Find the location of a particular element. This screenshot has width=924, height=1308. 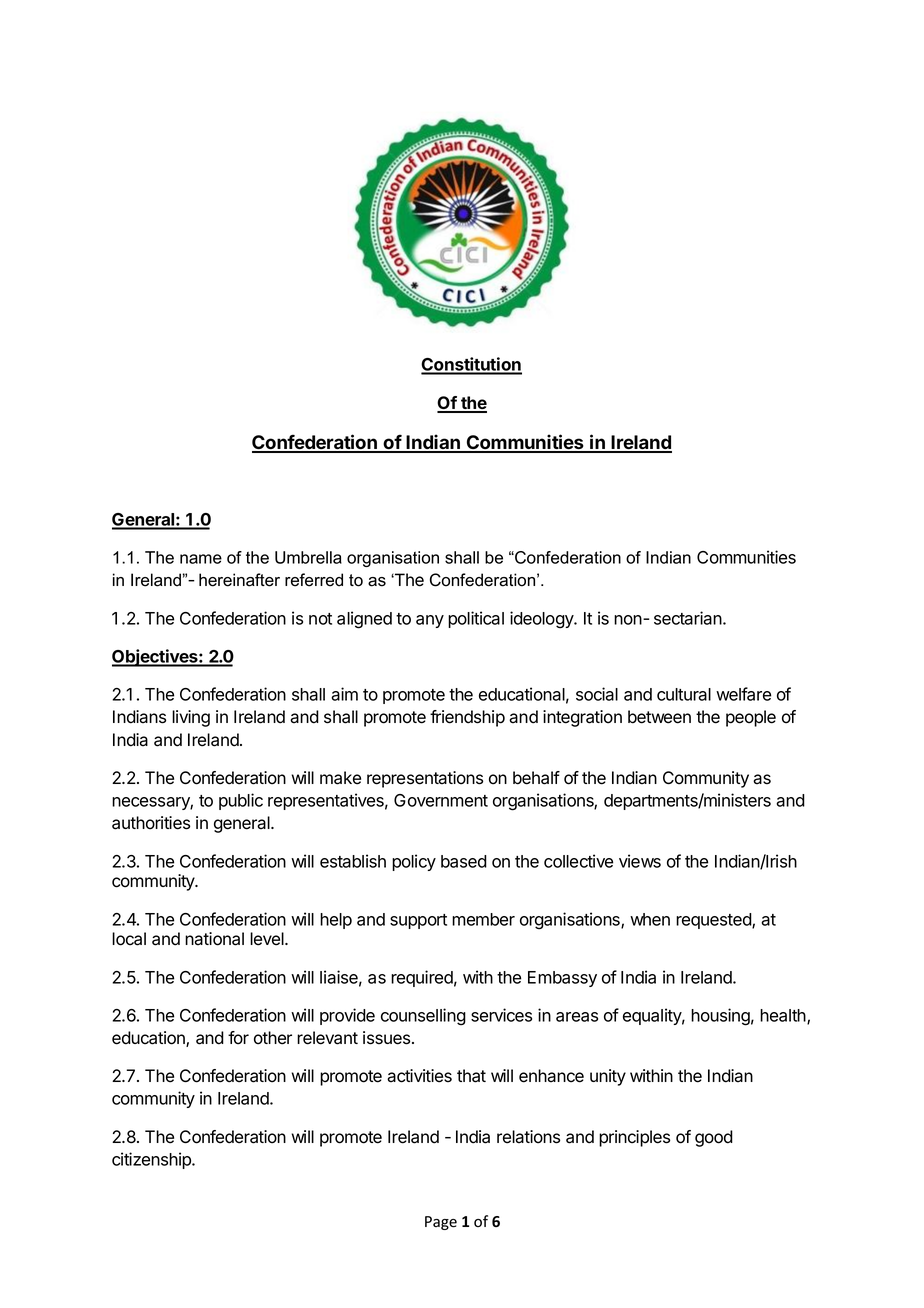

Page is located at coordinates (441, 1223).
